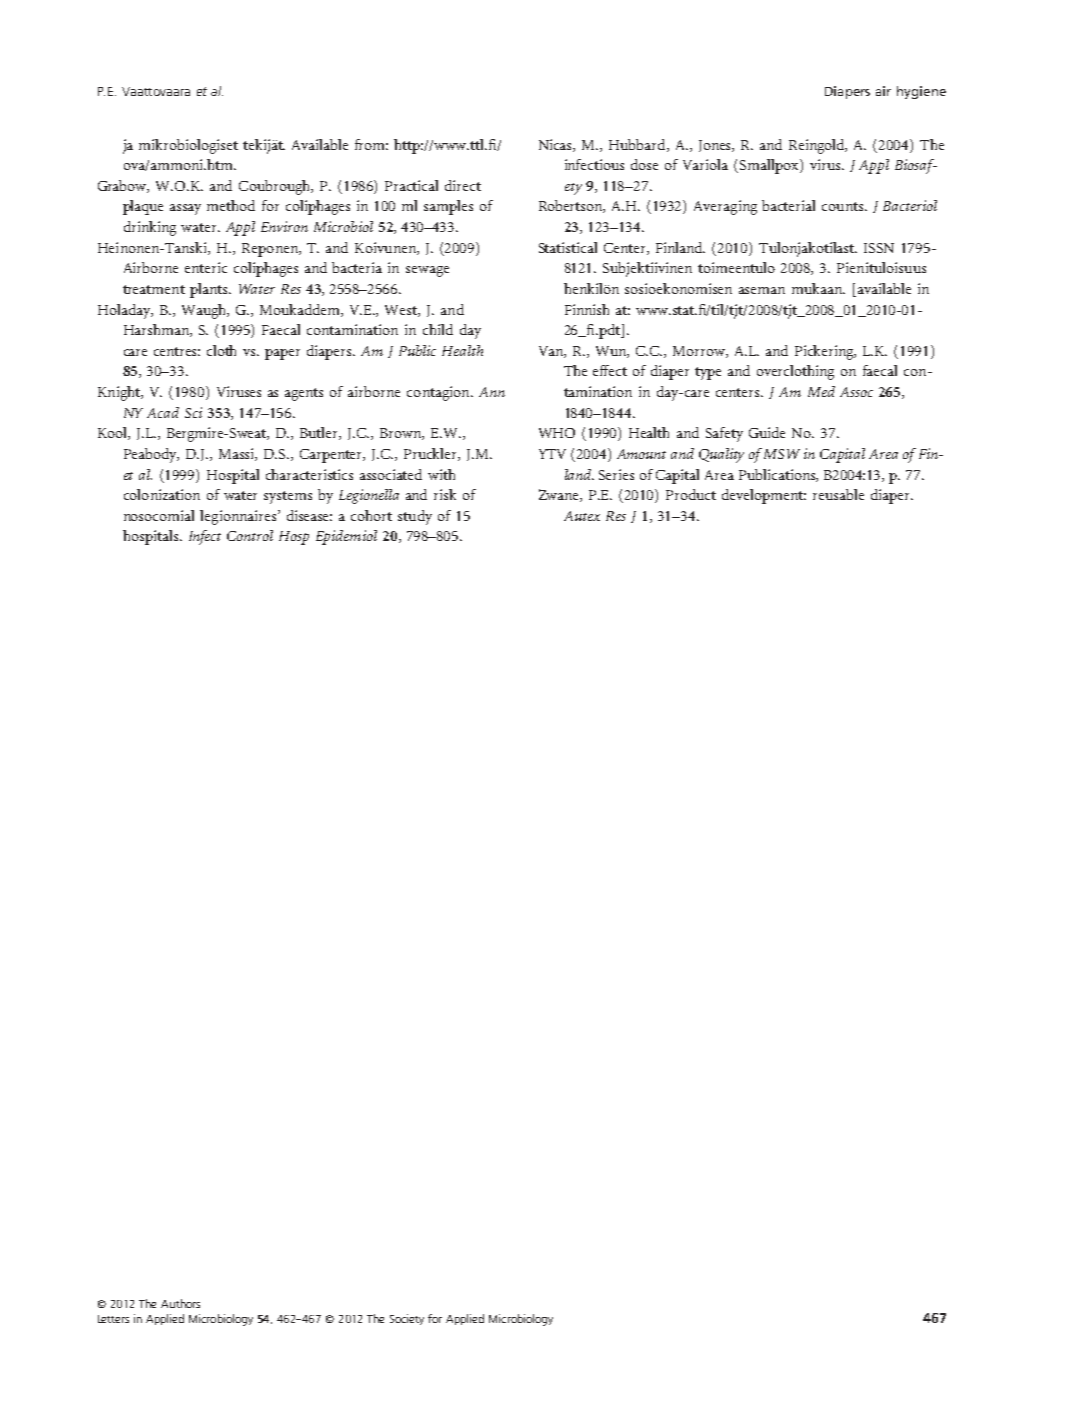 The height and width of the screenshot is (1418, 1071). I want to click on reusable, so click(838, 494).
